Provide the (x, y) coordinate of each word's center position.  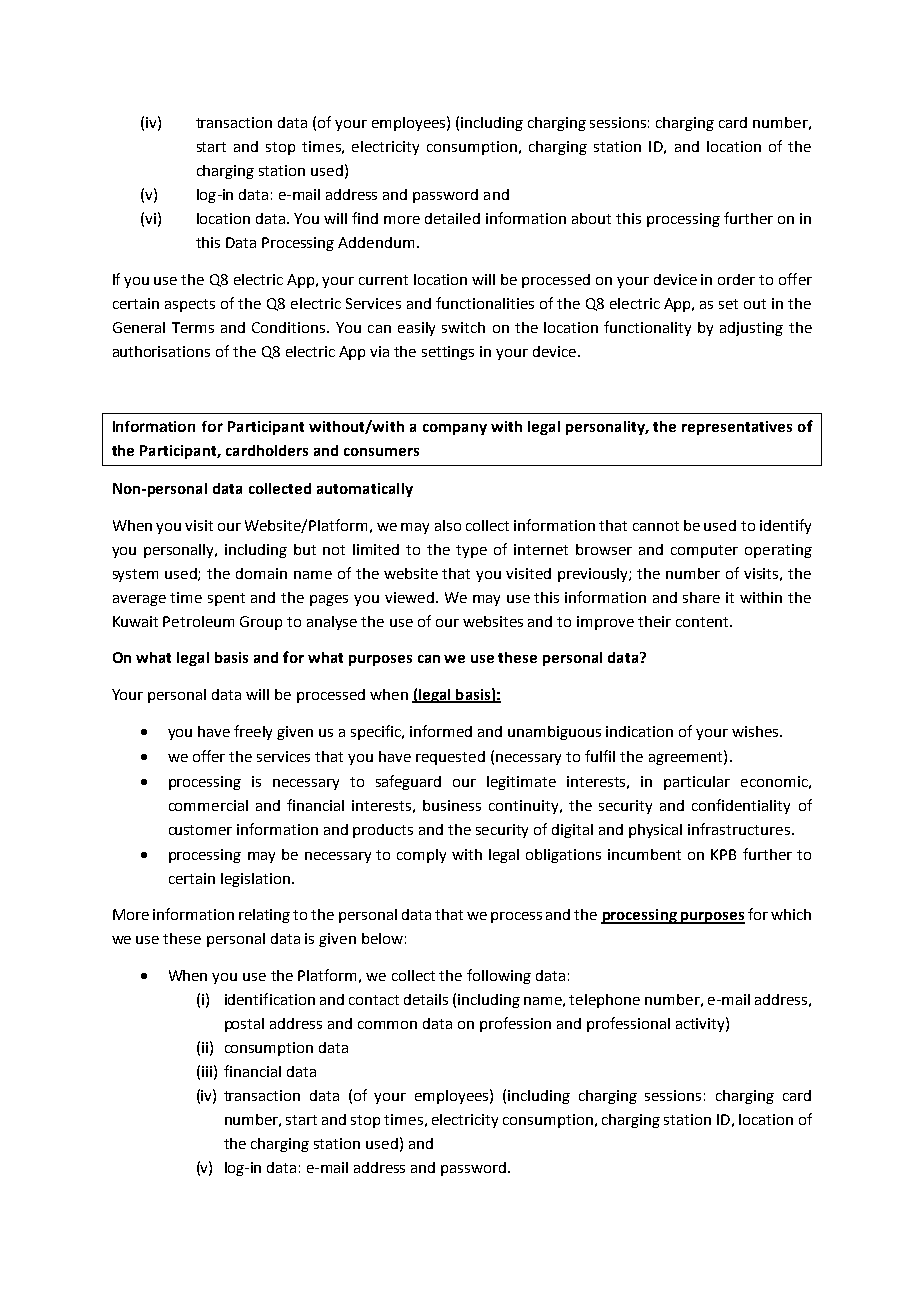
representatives (737, 428)
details (426, 999)
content (703, 622)
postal (244, 1025)
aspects (190, 305)
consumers (381, 452)
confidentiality (741, 806)
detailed (452, 218)
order (736, 279)
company (455, 429)
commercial (208, 805)
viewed (409, 597)
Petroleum (198, 621)
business (452, 805)
